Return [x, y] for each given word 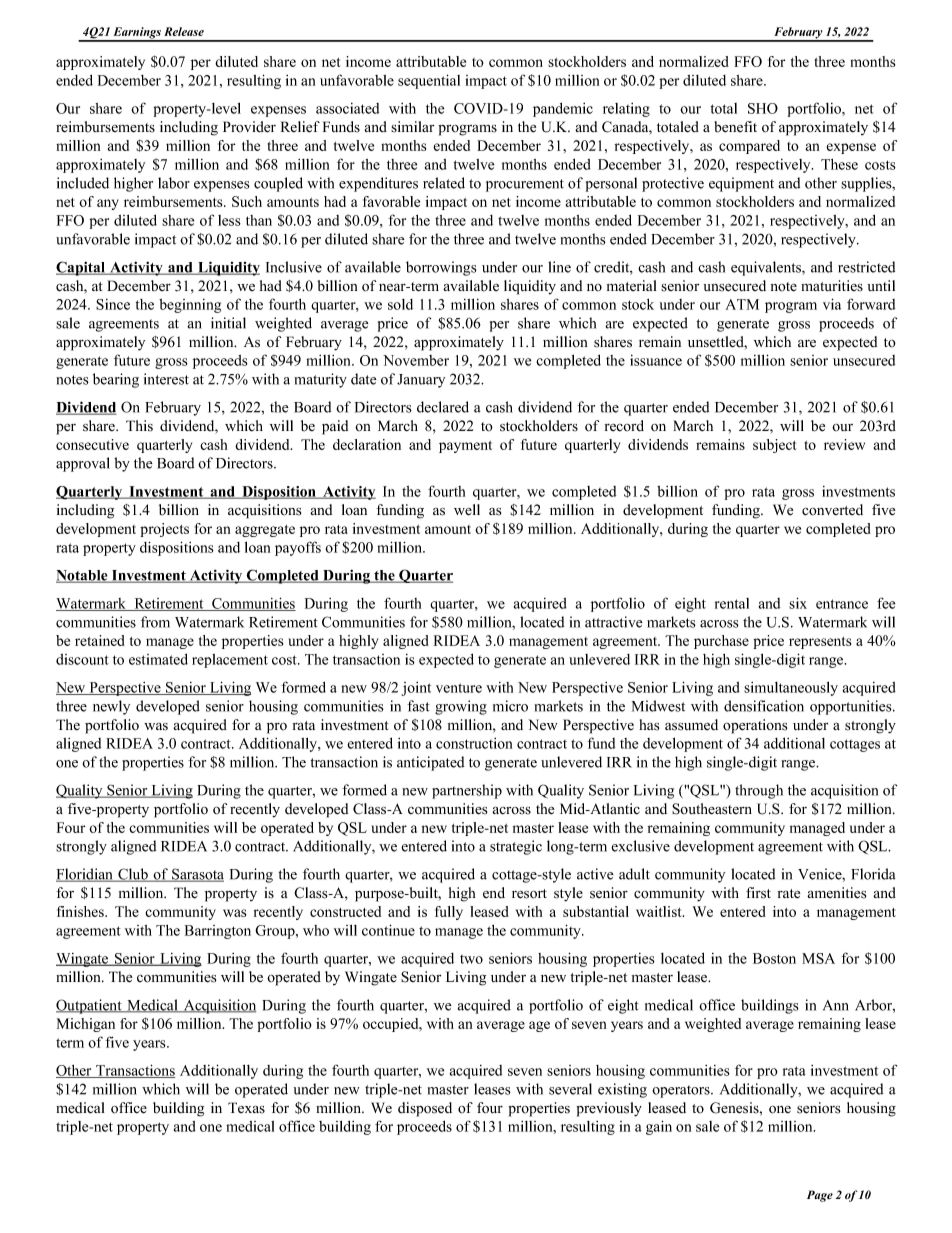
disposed [425, 1109]
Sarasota [197, 875]
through [759, 791]
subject [774, 446]
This [139, 426]
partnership [467, 791]
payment [465, 447]
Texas [246, 1108]
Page [820, 1196]
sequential [429, 81]
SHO [763, 108]
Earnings [137, 34]
